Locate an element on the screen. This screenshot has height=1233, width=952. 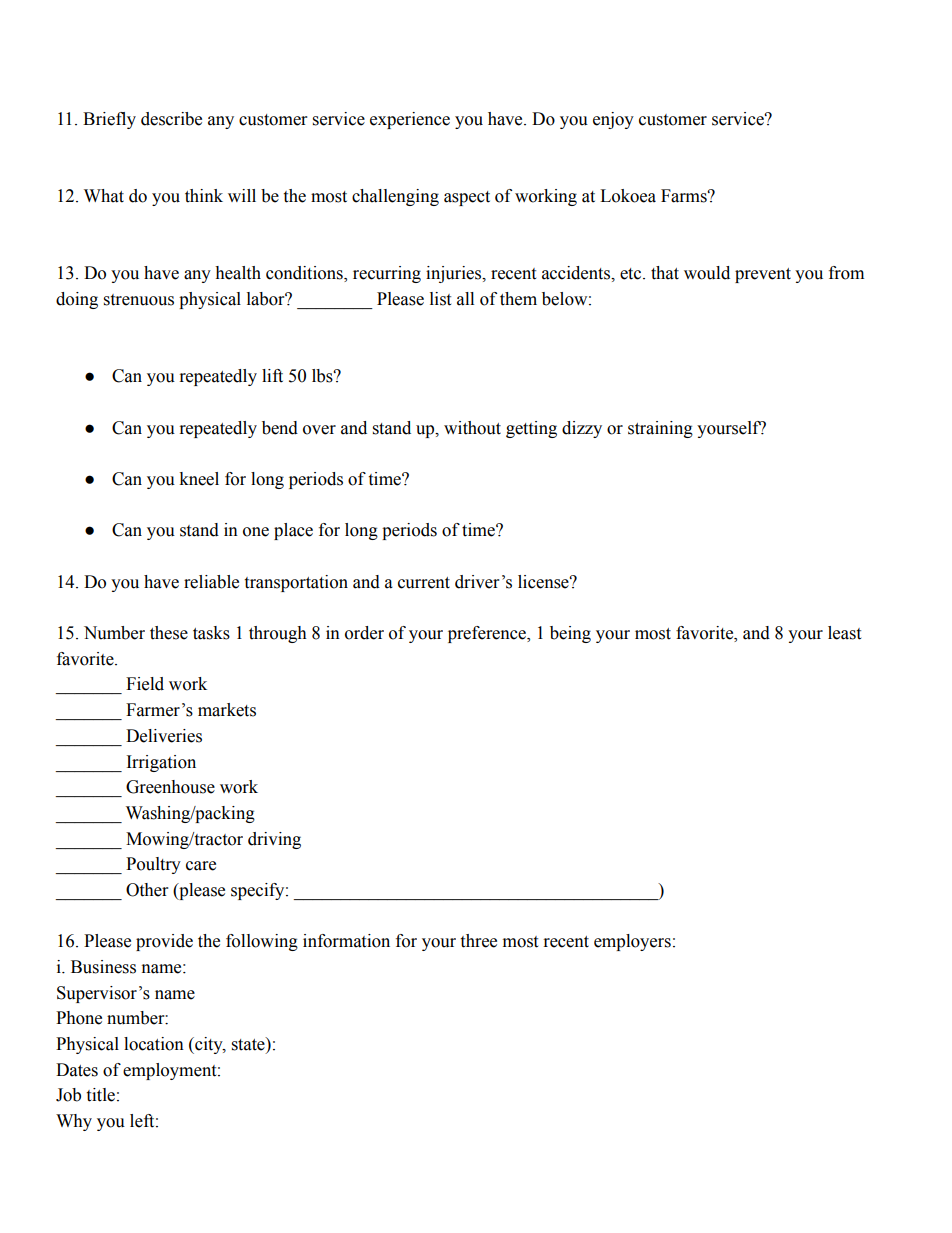
enjoy is located at coordinates (613, 120).
